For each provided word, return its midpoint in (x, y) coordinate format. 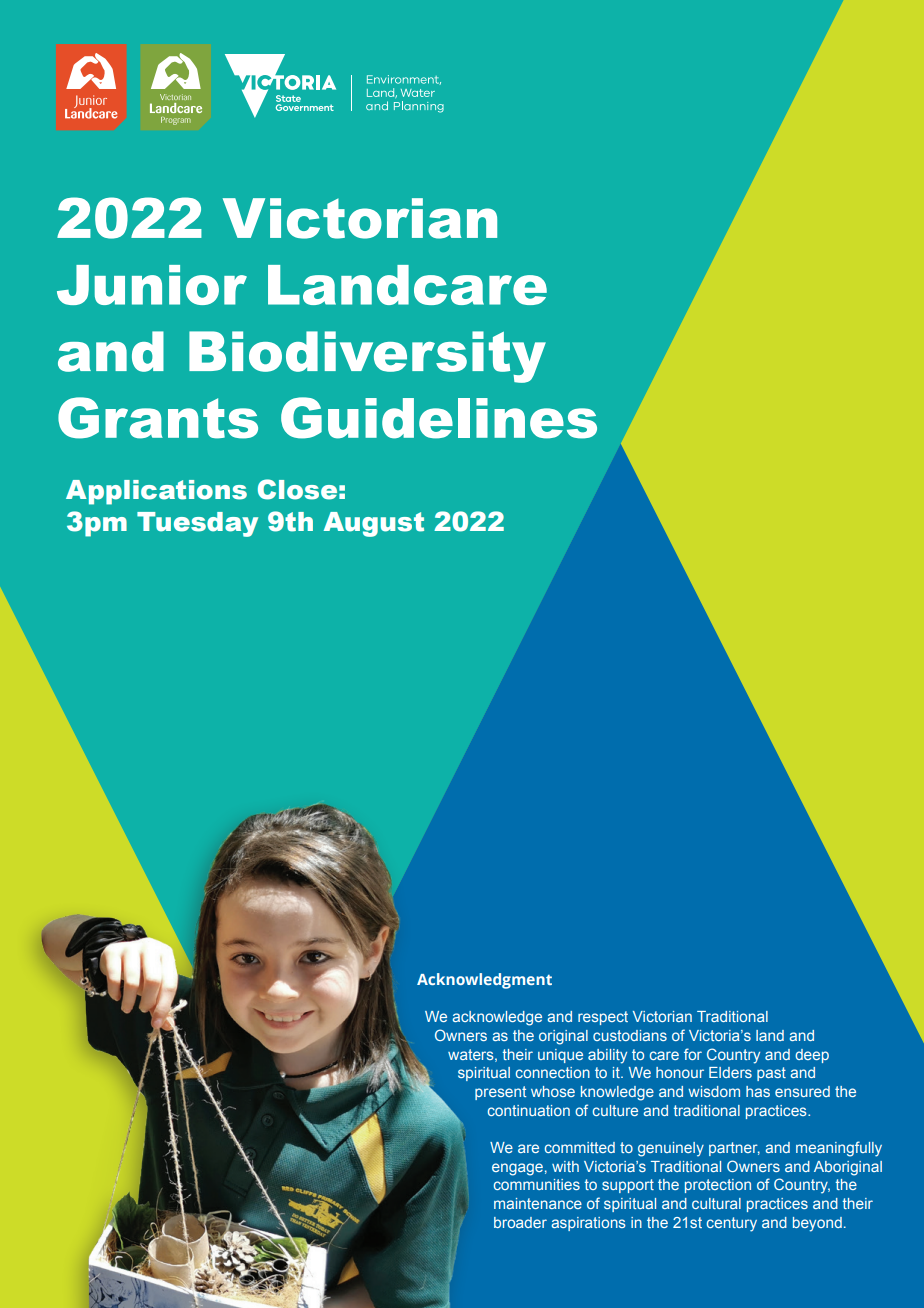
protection (718, 1186)
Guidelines (439, 418)
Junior (152, 285)
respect (603, 1018)
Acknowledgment (484, 981)
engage (517, 1169)
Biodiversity (367, 357)
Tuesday (197, 524)
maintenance (538, 1203)
